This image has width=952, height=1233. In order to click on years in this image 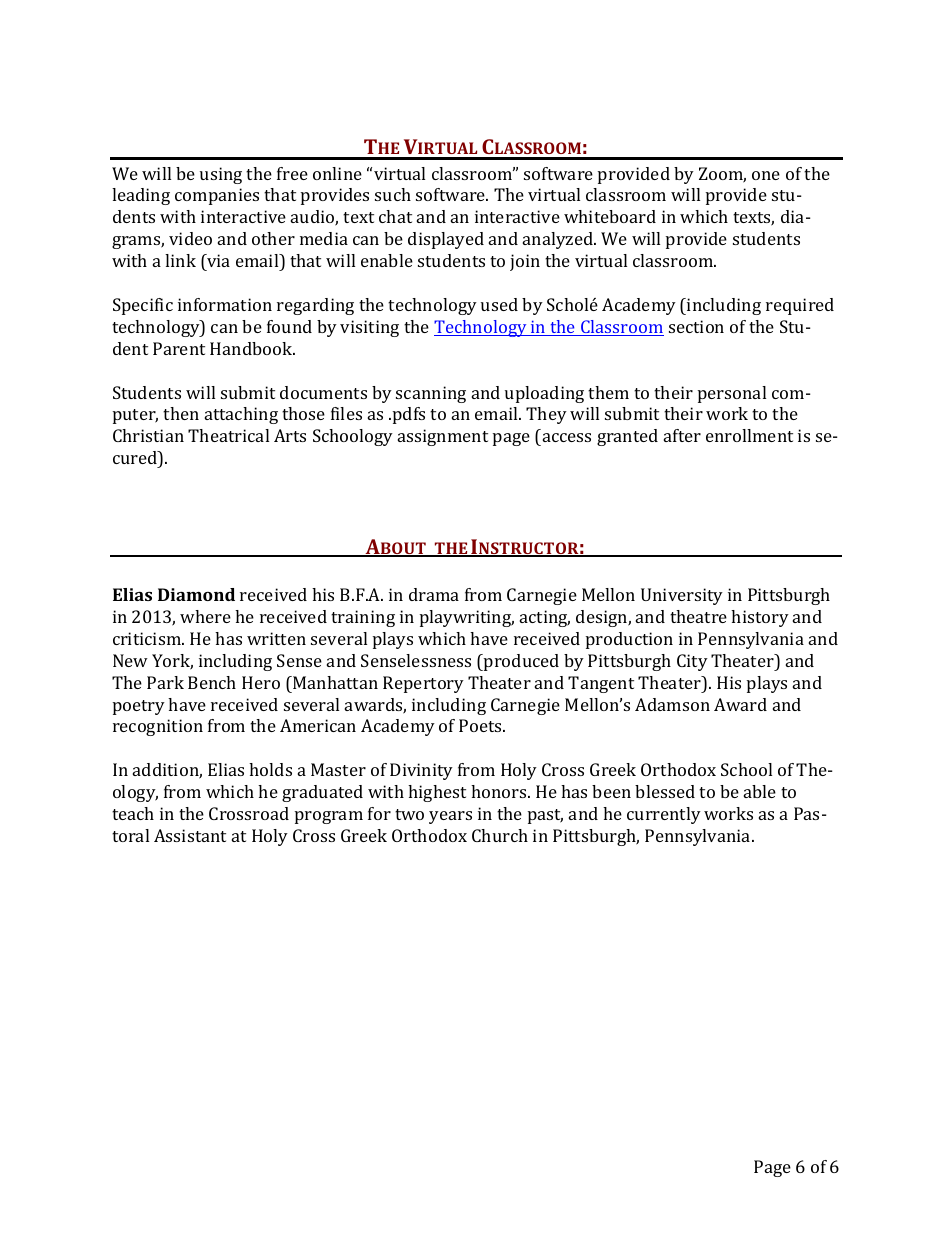, I will do `click(450, 817)`.
